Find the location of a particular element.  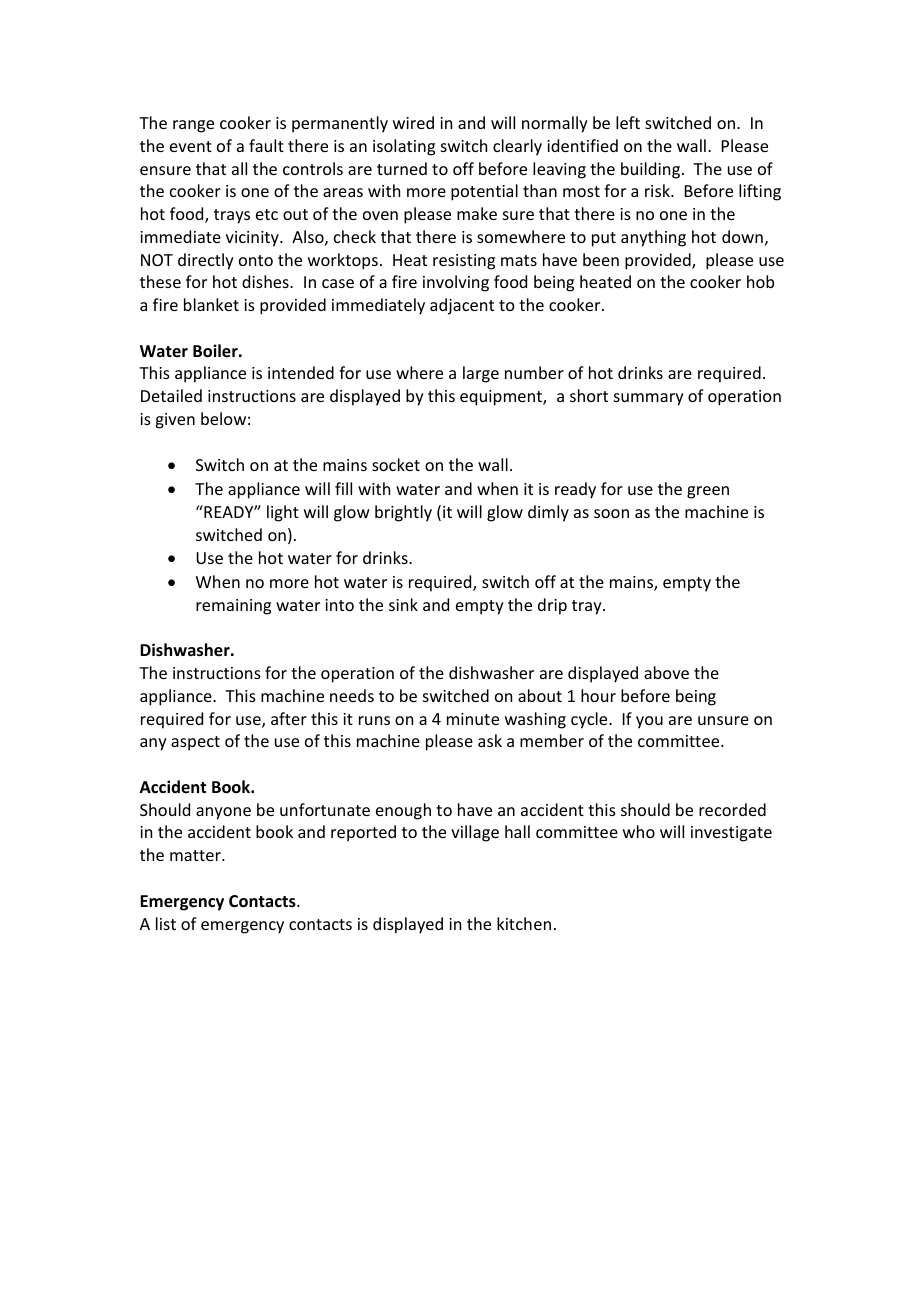

building is located at coordinates (652, 170).
